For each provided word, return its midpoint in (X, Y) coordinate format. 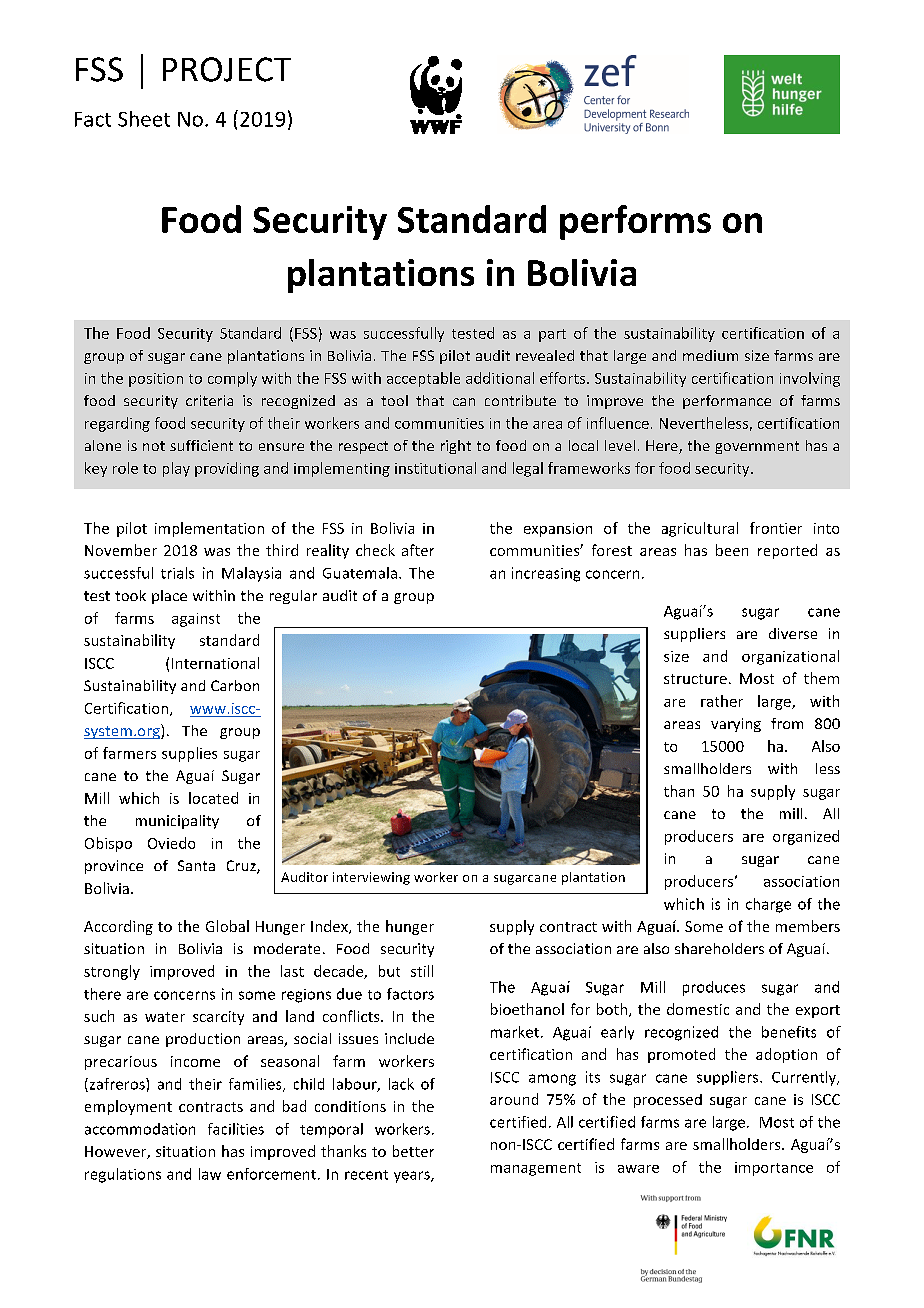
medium (710, 355)
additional (500, 378)
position (156, 380)
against (196, 620)
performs (635, 222)
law (210, 1174)
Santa (196, 865)
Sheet (144, 119)
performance (727, 402)
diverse (793, 633)
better (413, 1151)
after (418, 550)
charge (768, 905)
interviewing (371, 878)
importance (774, 1169)
